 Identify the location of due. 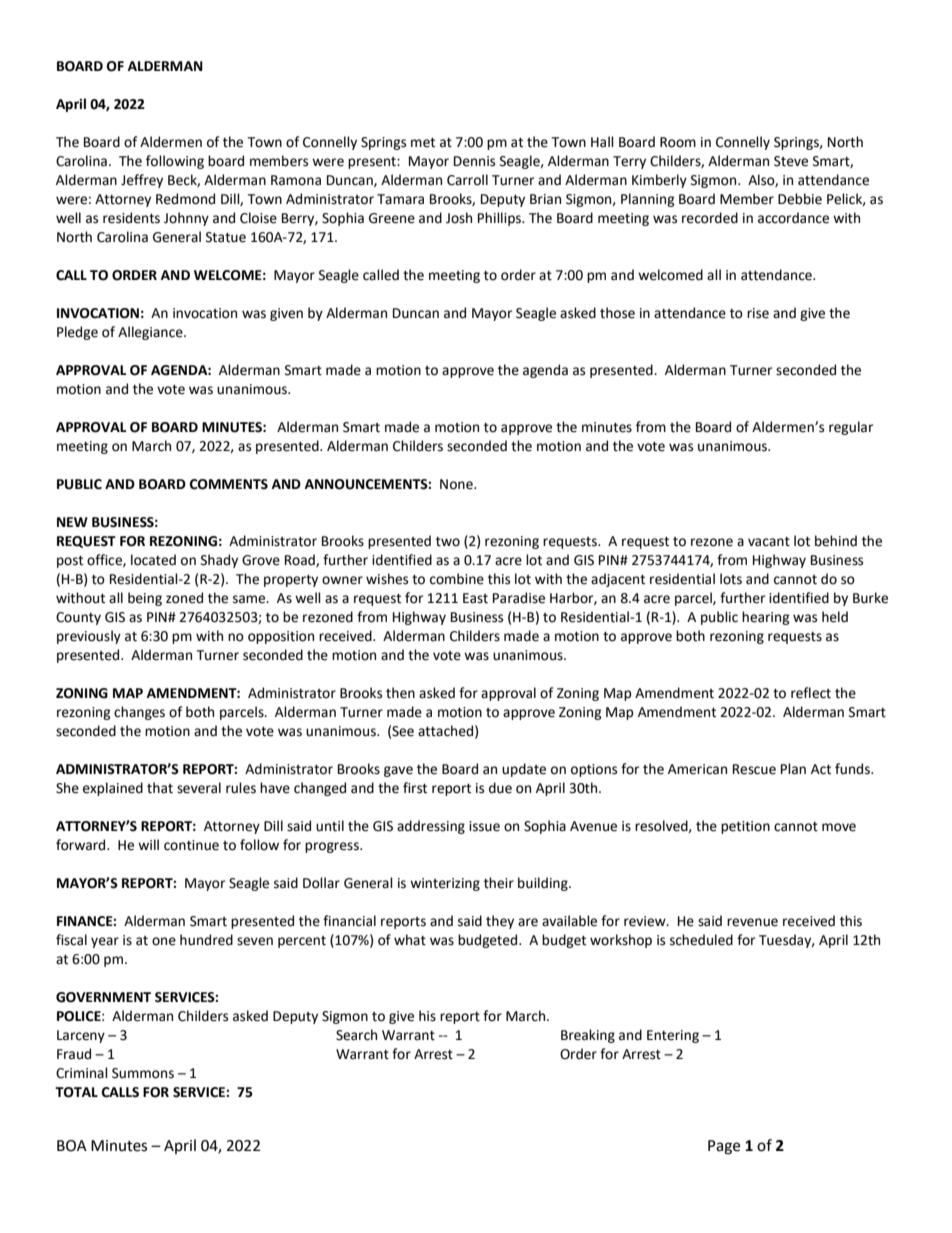
(500, 788).
